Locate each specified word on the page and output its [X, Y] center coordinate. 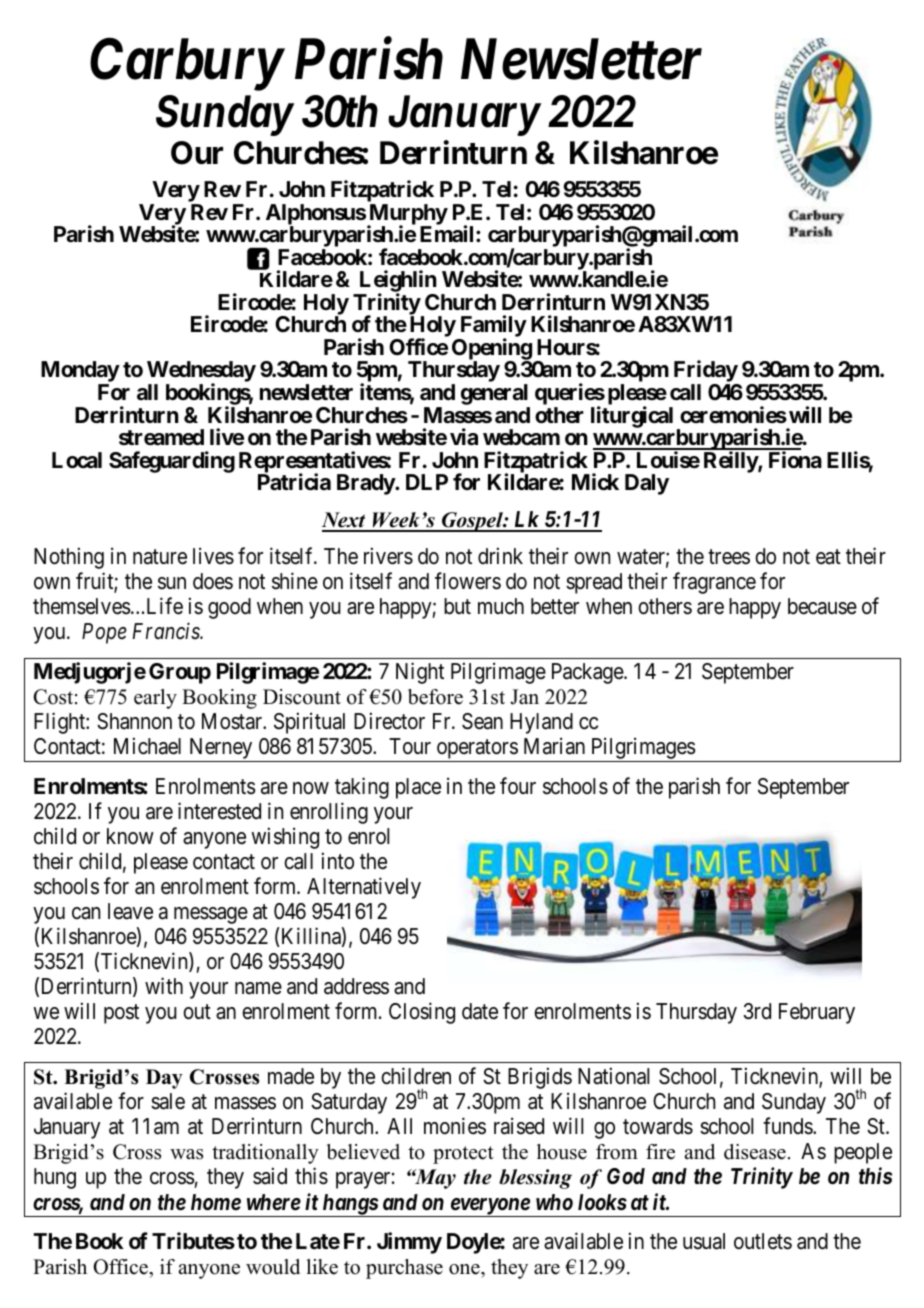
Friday [706, 372]
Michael [147, 746]
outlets [763, 1241]
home [216, 1202]
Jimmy [409, 1243]
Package [588, 673]
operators [477, 751]
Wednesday [201, 373]
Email [448, 234]
